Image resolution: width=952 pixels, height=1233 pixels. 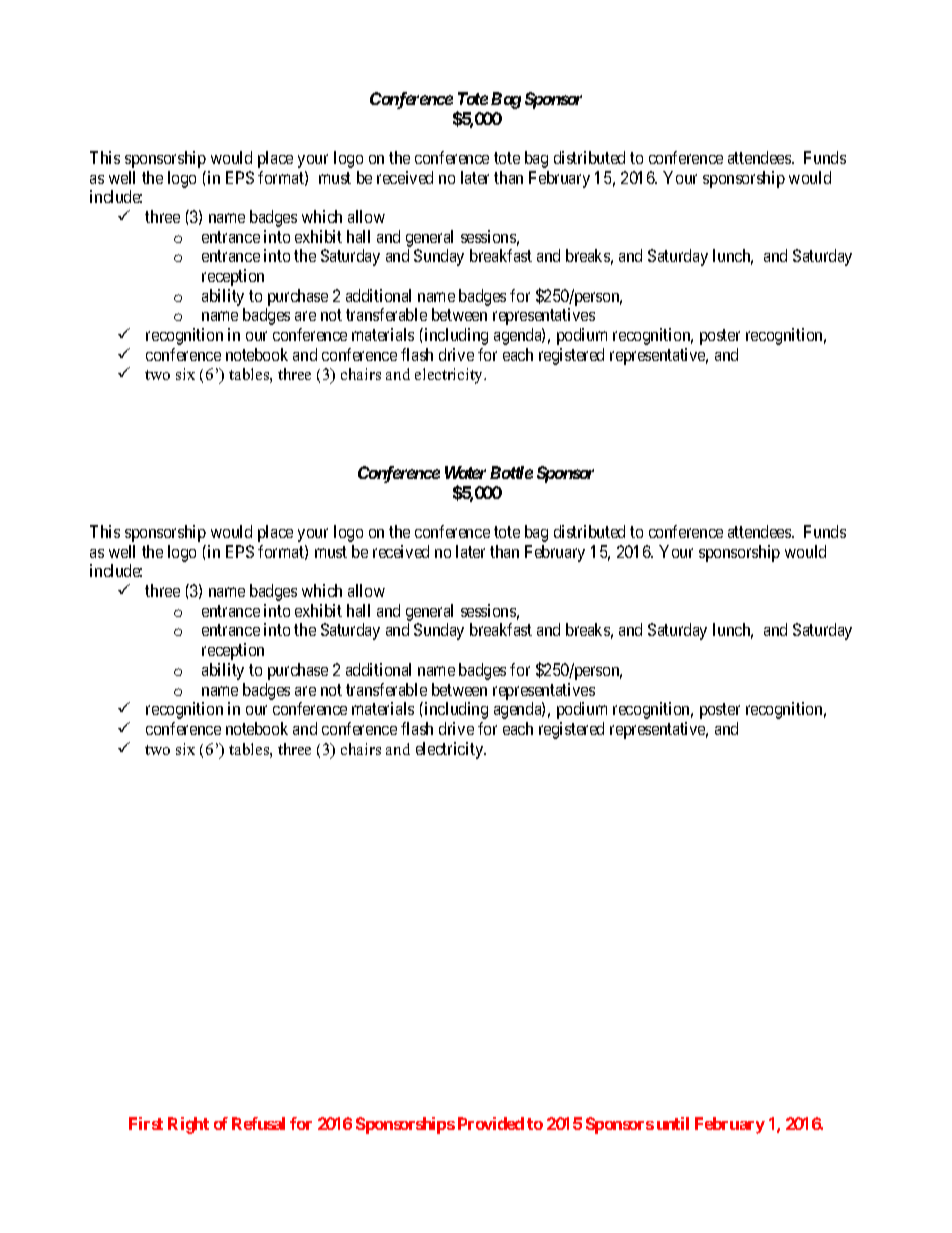 What do you see at coordinates (188, 1125) in the screenshot?
I see `Right` at bounding box center [188, 1125].
